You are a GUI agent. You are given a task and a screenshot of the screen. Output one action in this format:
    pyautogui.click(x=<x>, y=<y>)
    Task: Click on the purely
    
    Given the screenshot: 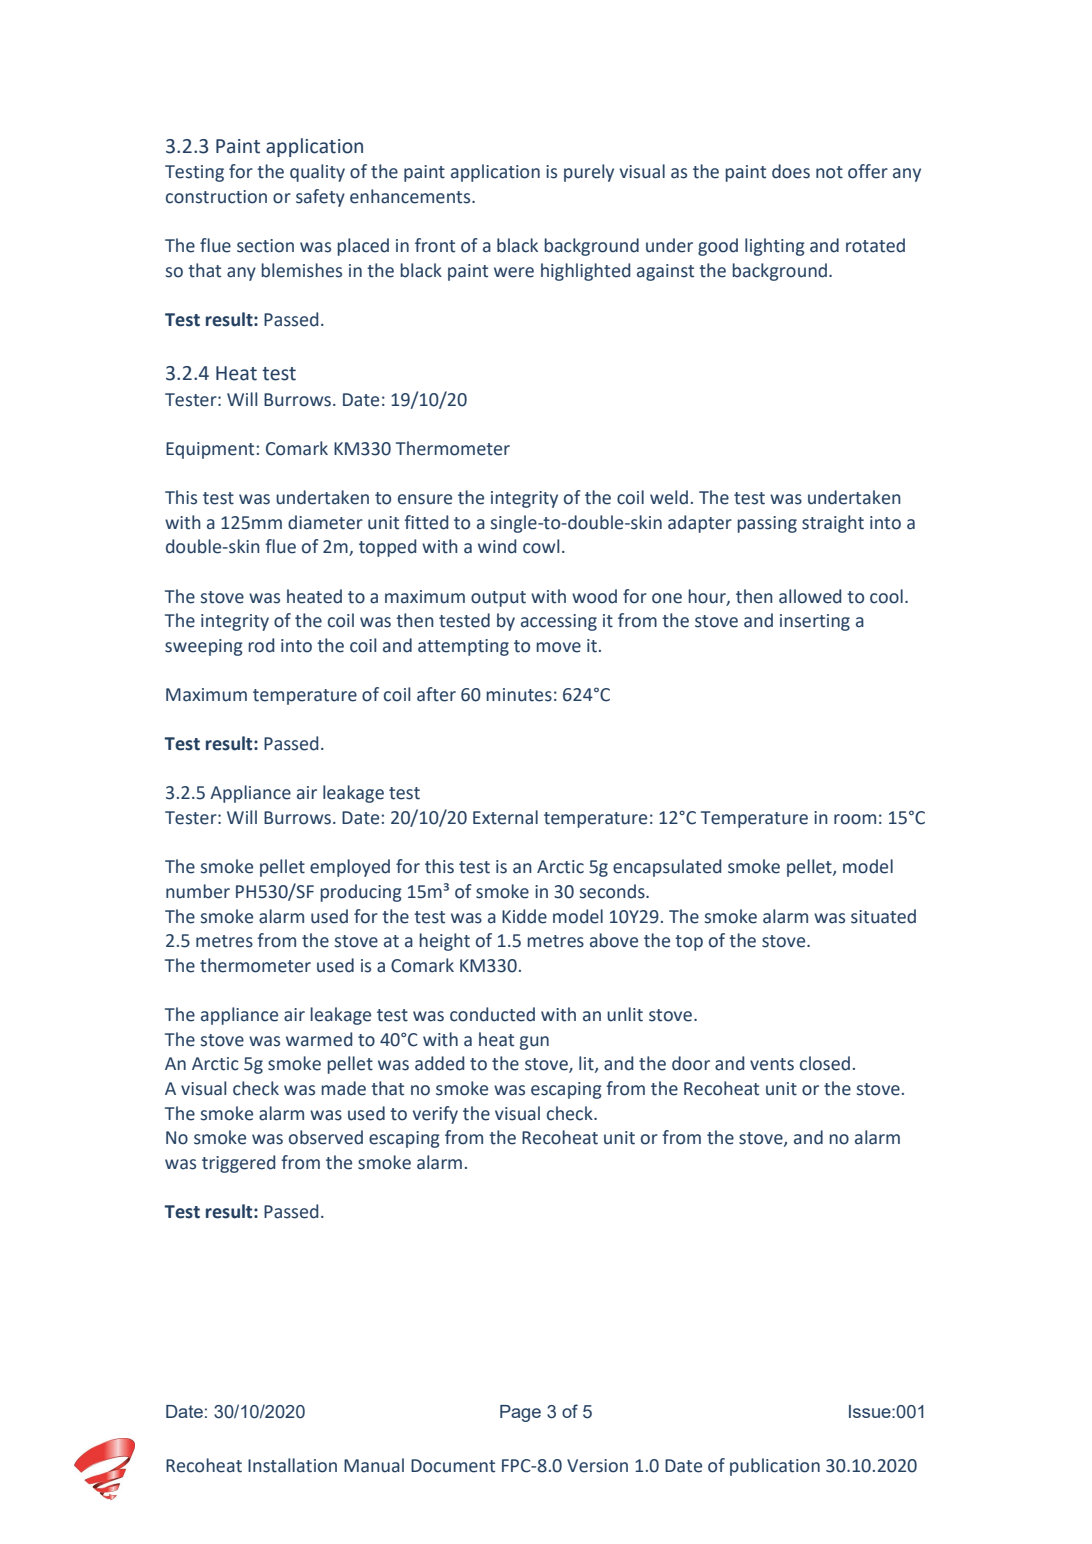 What is the action you would take?
    pyautogui.click(x=589, y=173)
